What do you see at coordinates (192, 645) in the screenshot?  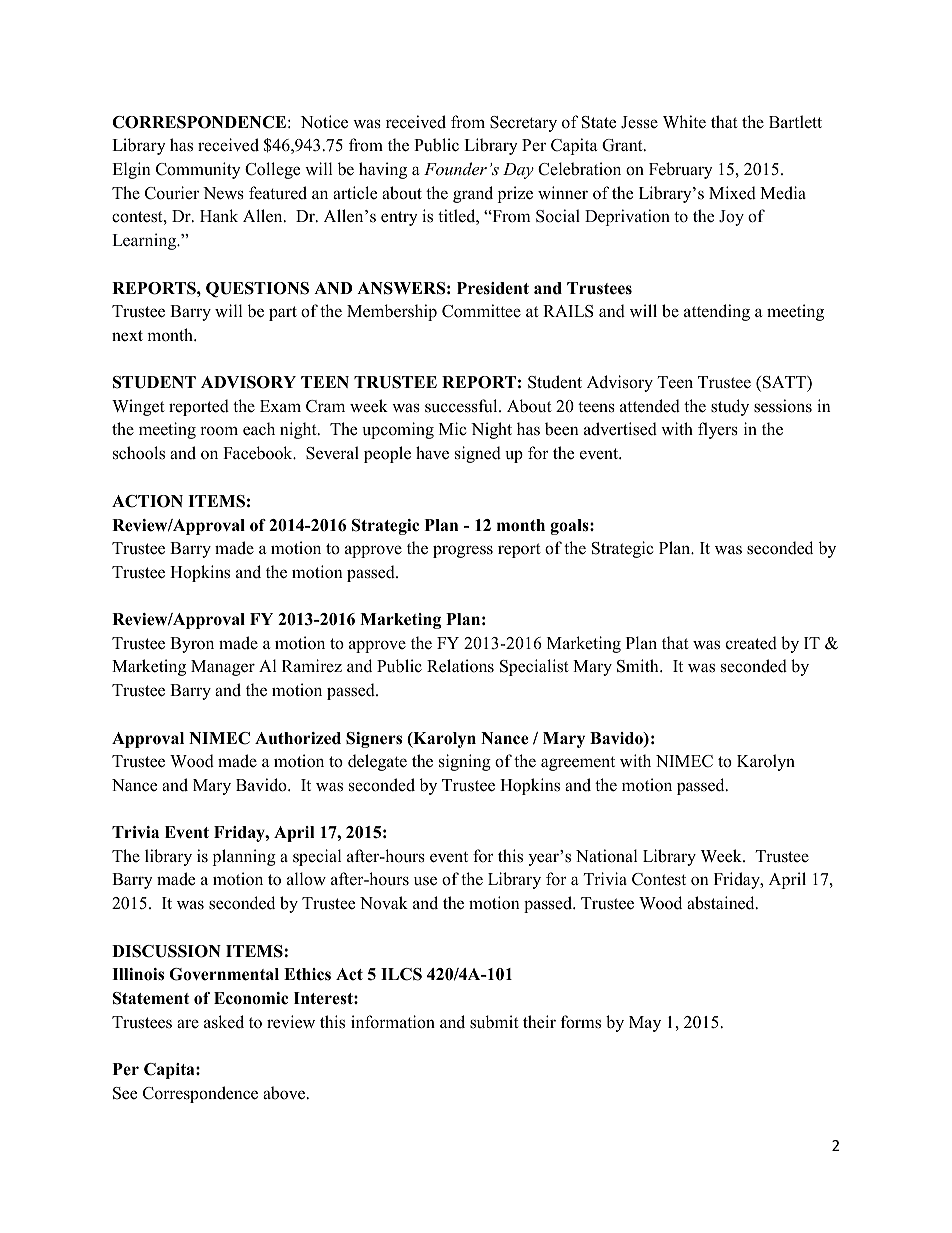 I see `Byron` at bounding box center [192, 645].
